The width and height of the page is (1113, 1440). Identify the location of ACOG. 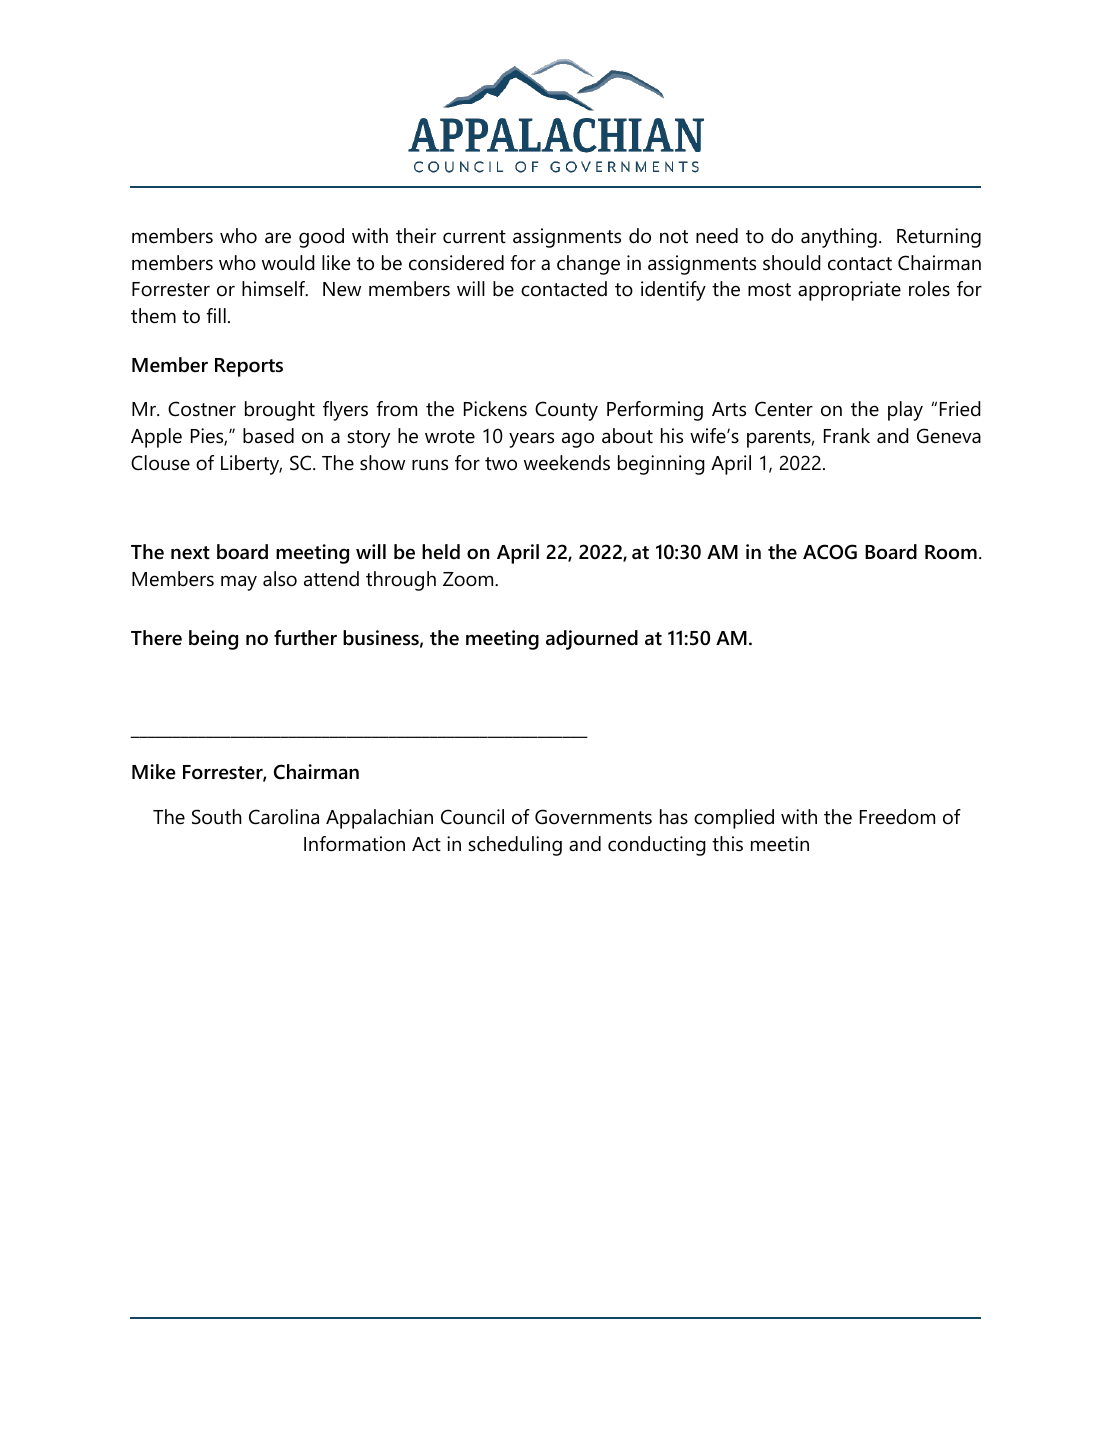
(830, 552).
